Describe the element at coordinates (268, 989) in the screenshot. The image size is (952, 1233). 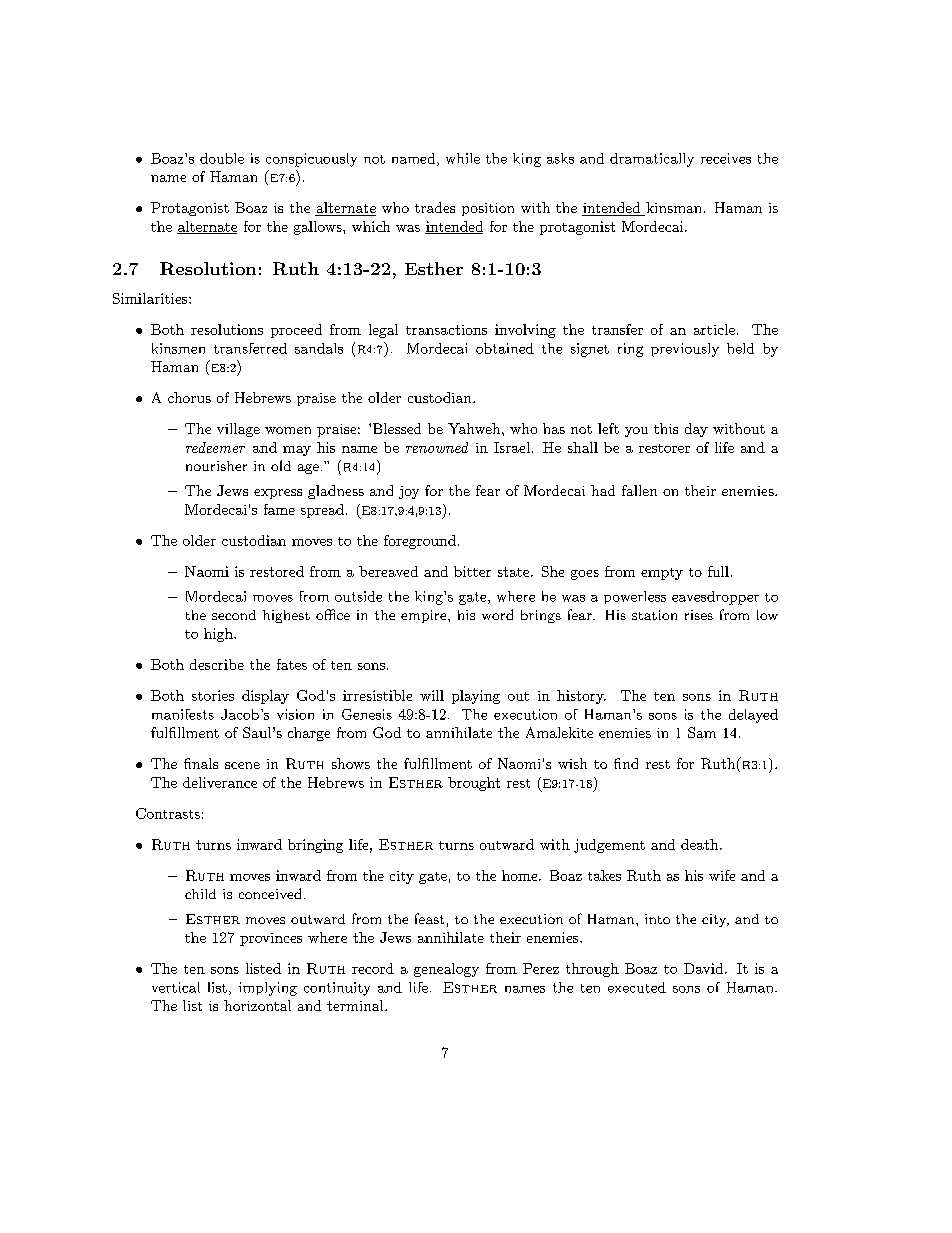
I see `implying` at that location.
